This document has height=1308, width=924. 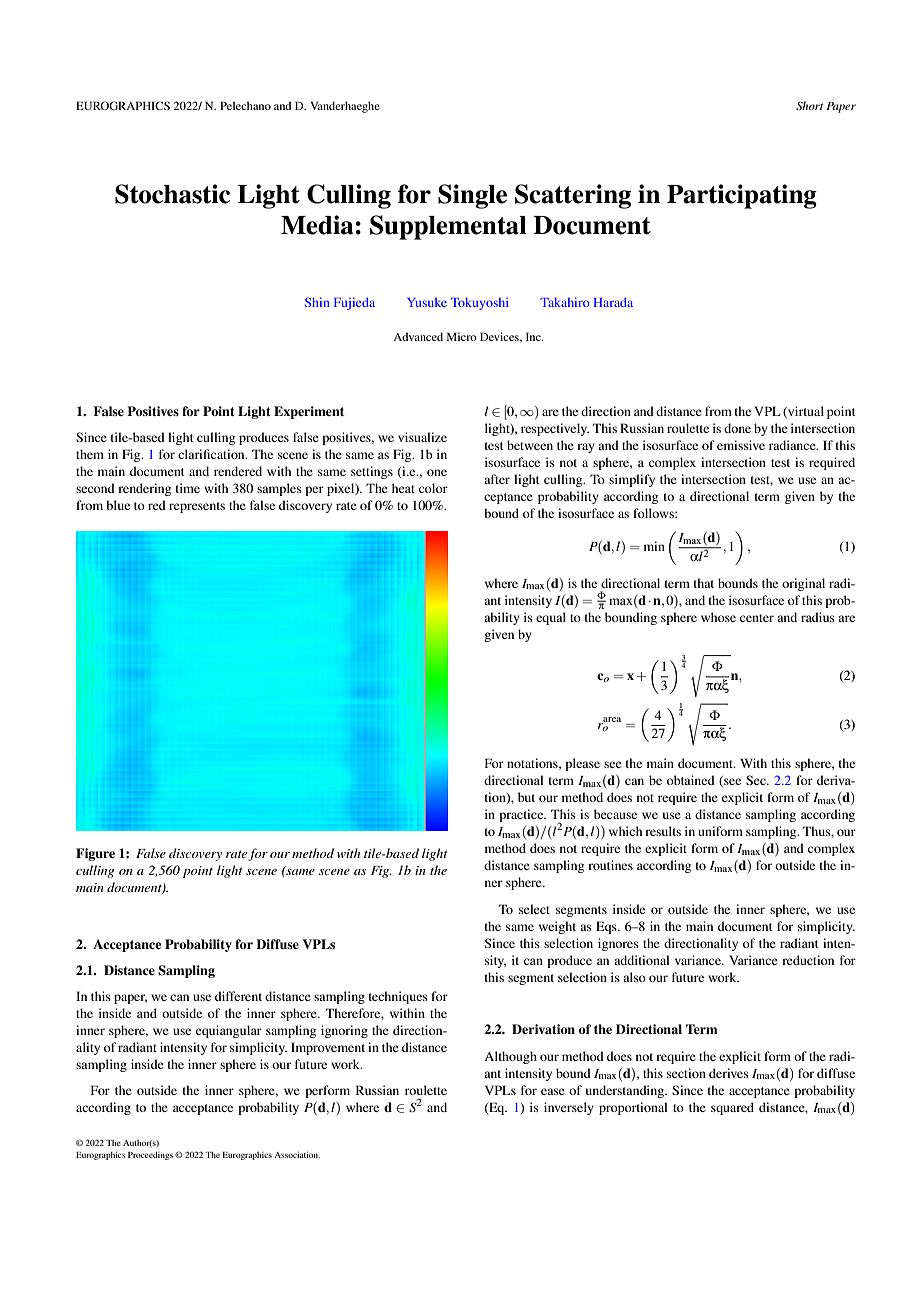 What do you see at coordinates (197, 507) in the document?
I see `represents` at bounding box center [197, 507].
